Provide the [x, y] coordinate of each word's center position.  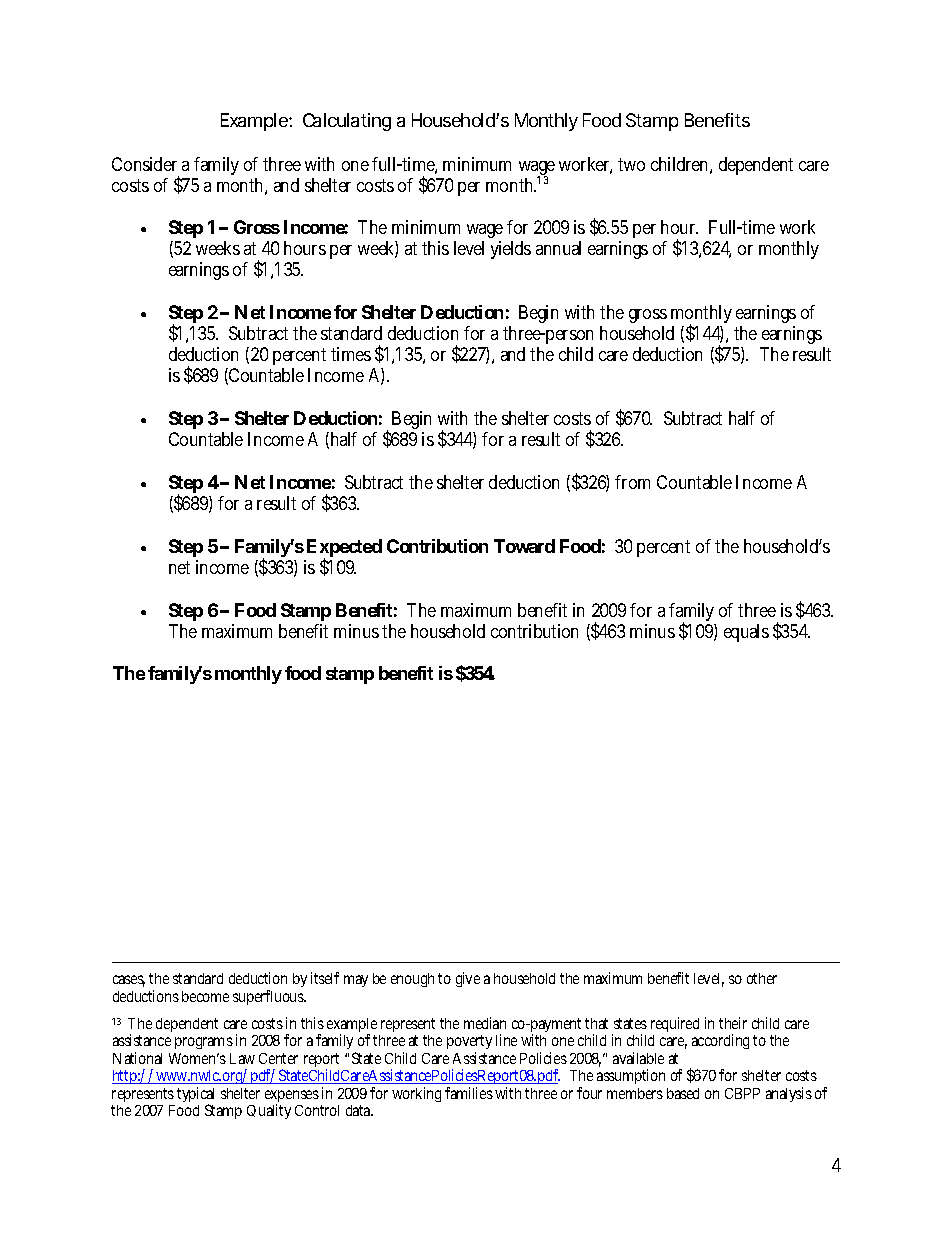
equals [746, 633]
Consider [144, 164]
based [683, 1093]
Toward [524, 546]
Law [242, 1058]
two [631, 164]
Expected [344, 549]
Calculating [347, 122]
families [469, 1093]
